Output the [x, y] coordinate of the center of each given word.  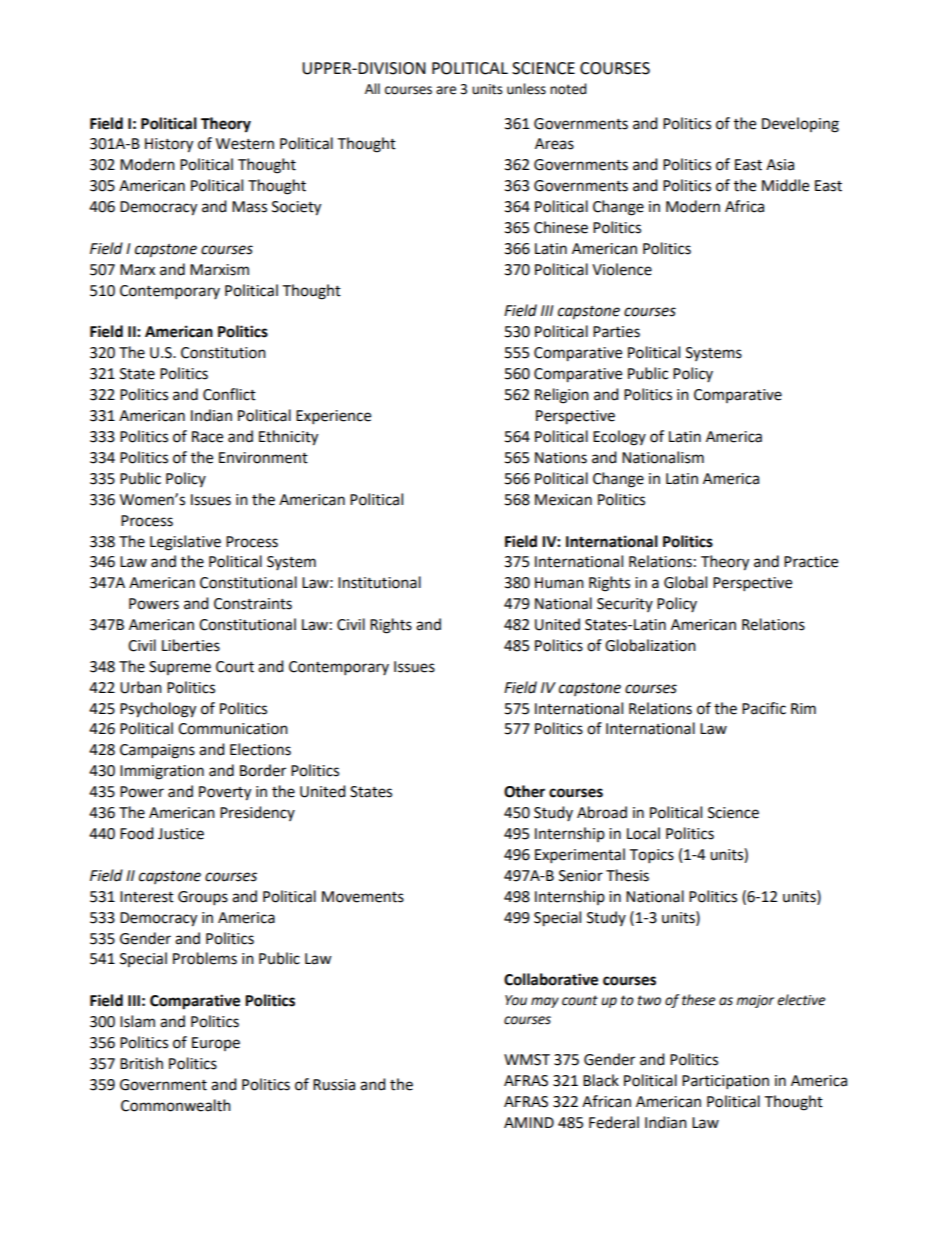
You [516, 1000]
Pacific [764, 708]
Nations [561, 458]
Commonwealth [176, 1105]
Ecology [619, 438]
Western [245, 144]
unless [526, 89]
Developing [800, 125]
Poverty [225, 793]
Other [524, 791]
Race [207, 437]
